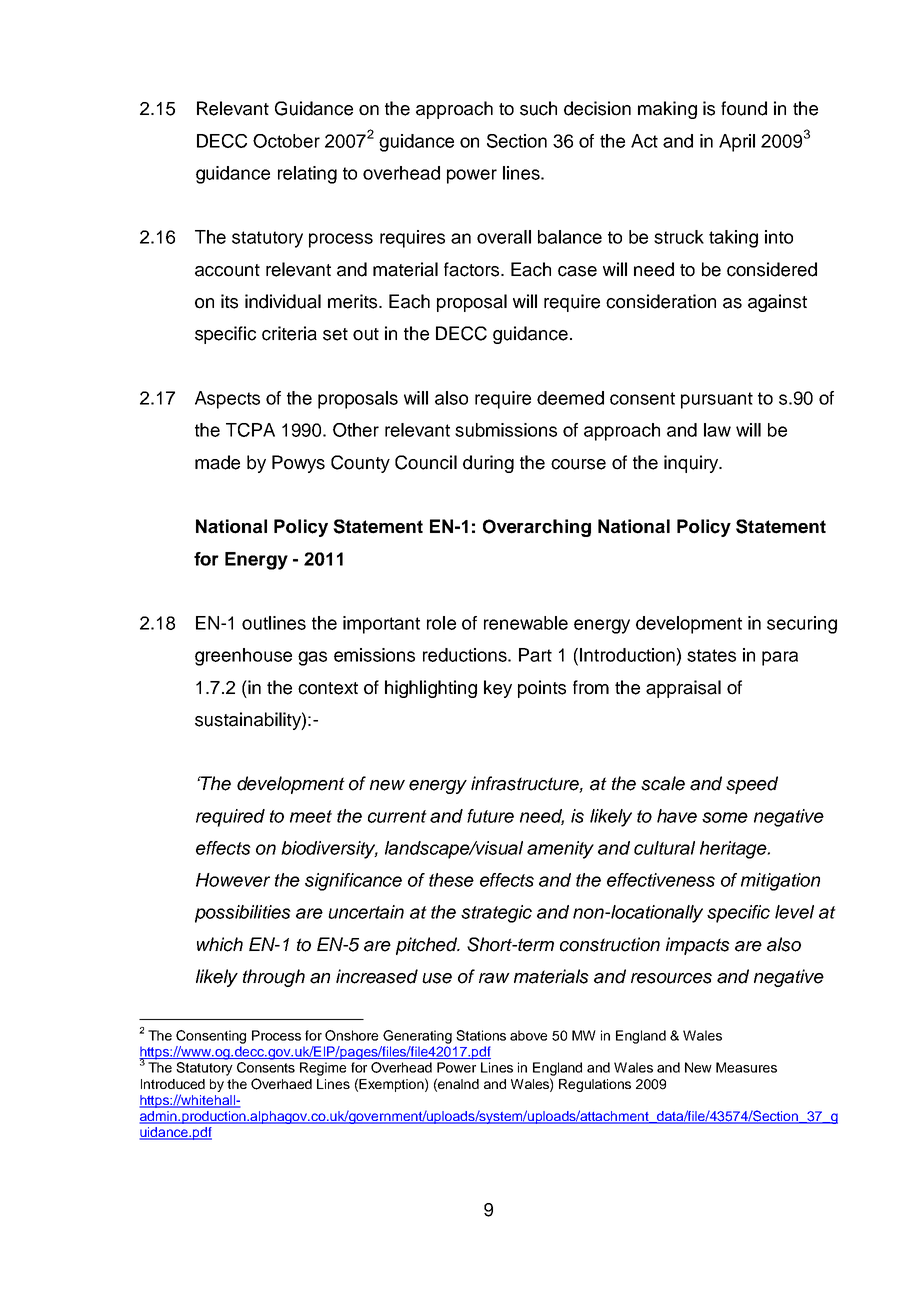 Image resolution: width=924 pixels, height=1308 pixels. I want to click on TCPA, so click(250, 430).
